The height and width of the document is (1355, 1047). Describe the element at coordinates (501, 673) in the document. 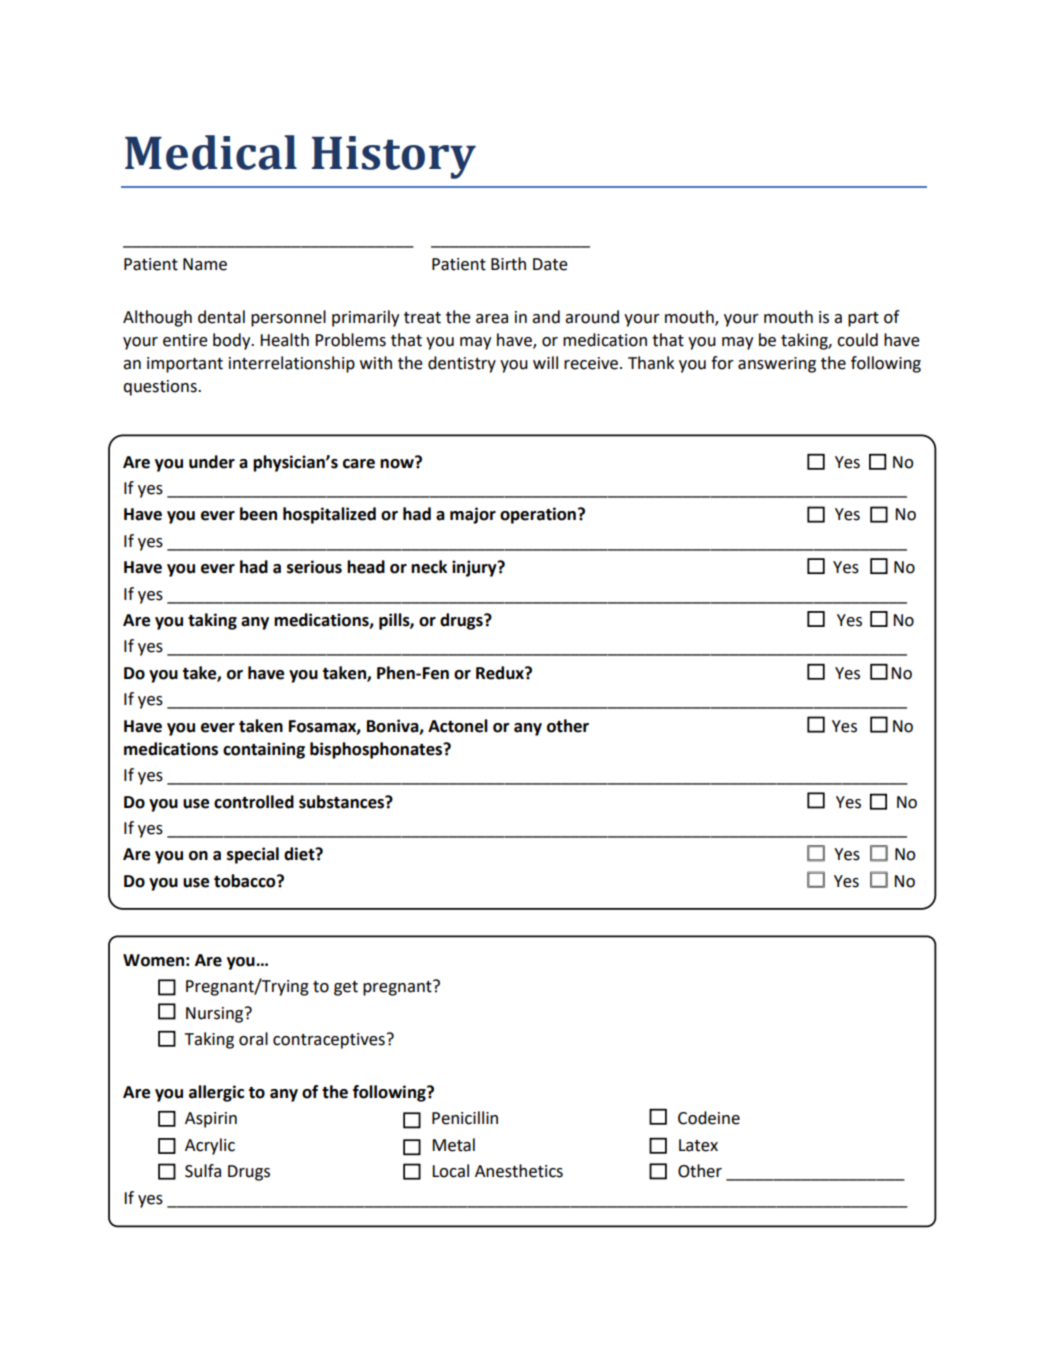

I see `Redux` at that location.
